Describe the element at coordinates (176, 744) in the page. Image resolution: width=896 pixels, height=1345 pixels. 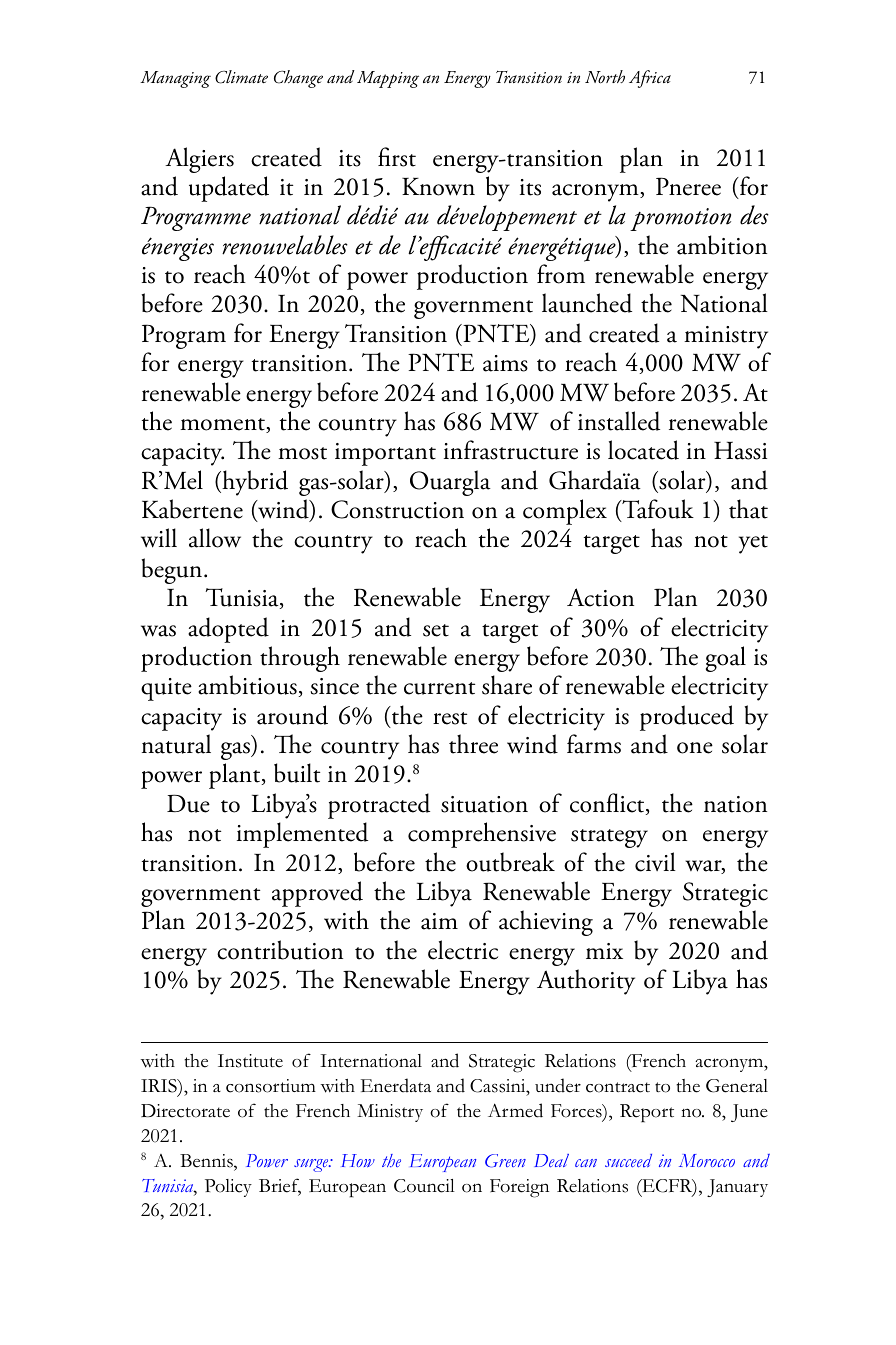
I see `natural` at that location.
